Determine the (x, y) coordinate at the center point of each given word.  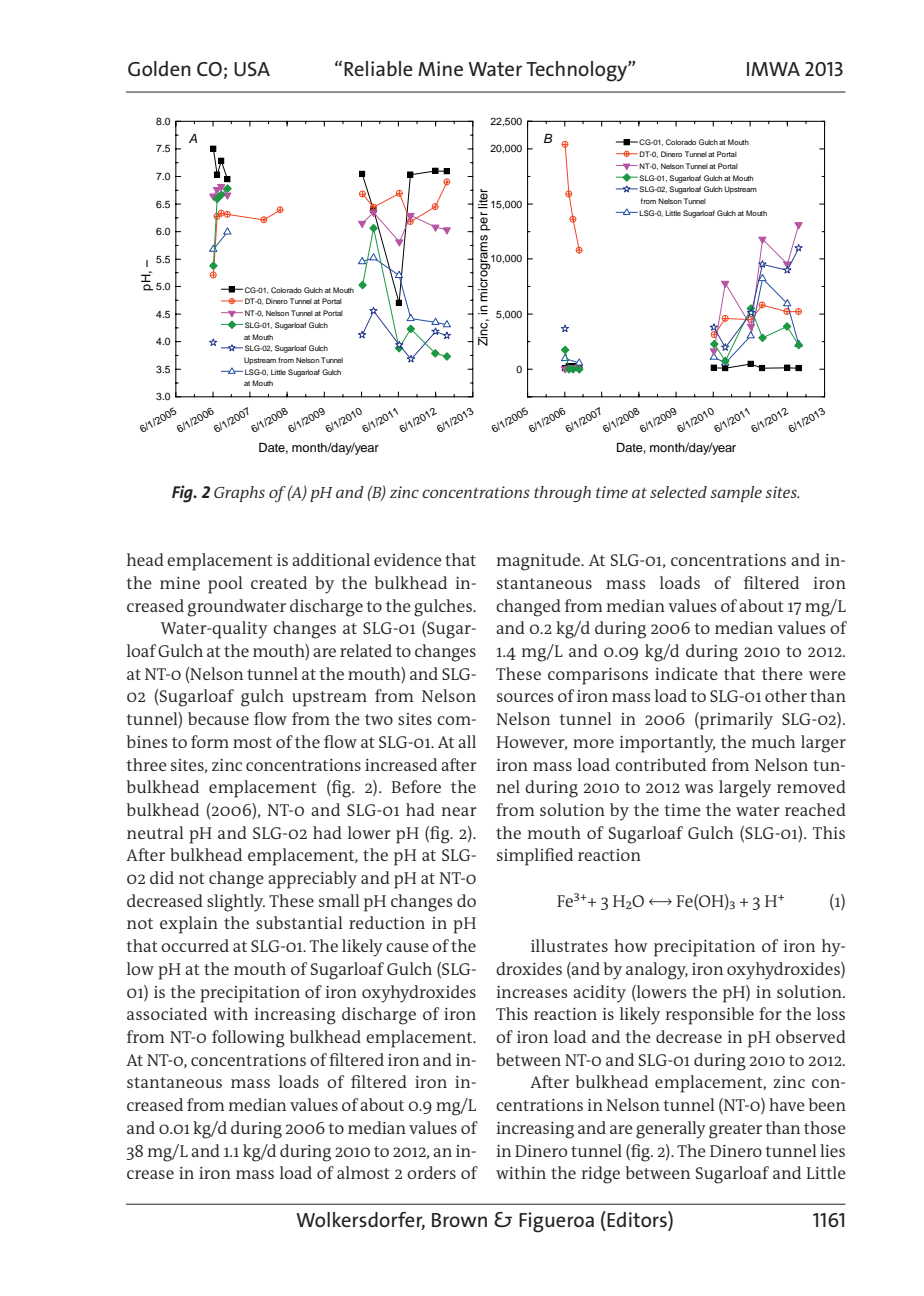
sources (525, 697)
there (782, 673)
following (248, 1039)
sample (736, 494)
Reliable (378, 68)
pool (225, 585)
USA (252, 69)
